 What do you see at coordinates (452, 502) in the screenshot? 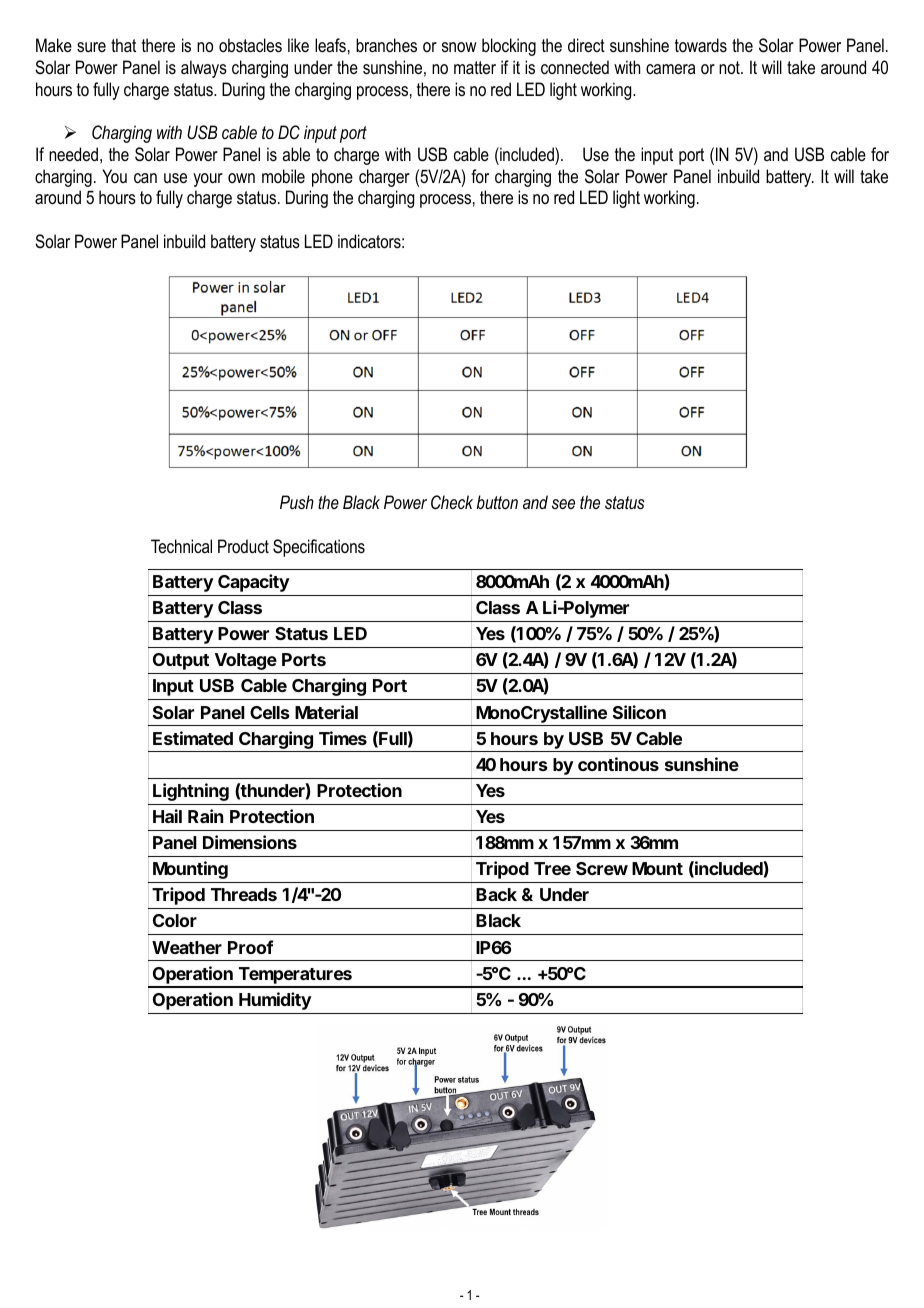
I see `Check` at bounding box center [452, 502].
